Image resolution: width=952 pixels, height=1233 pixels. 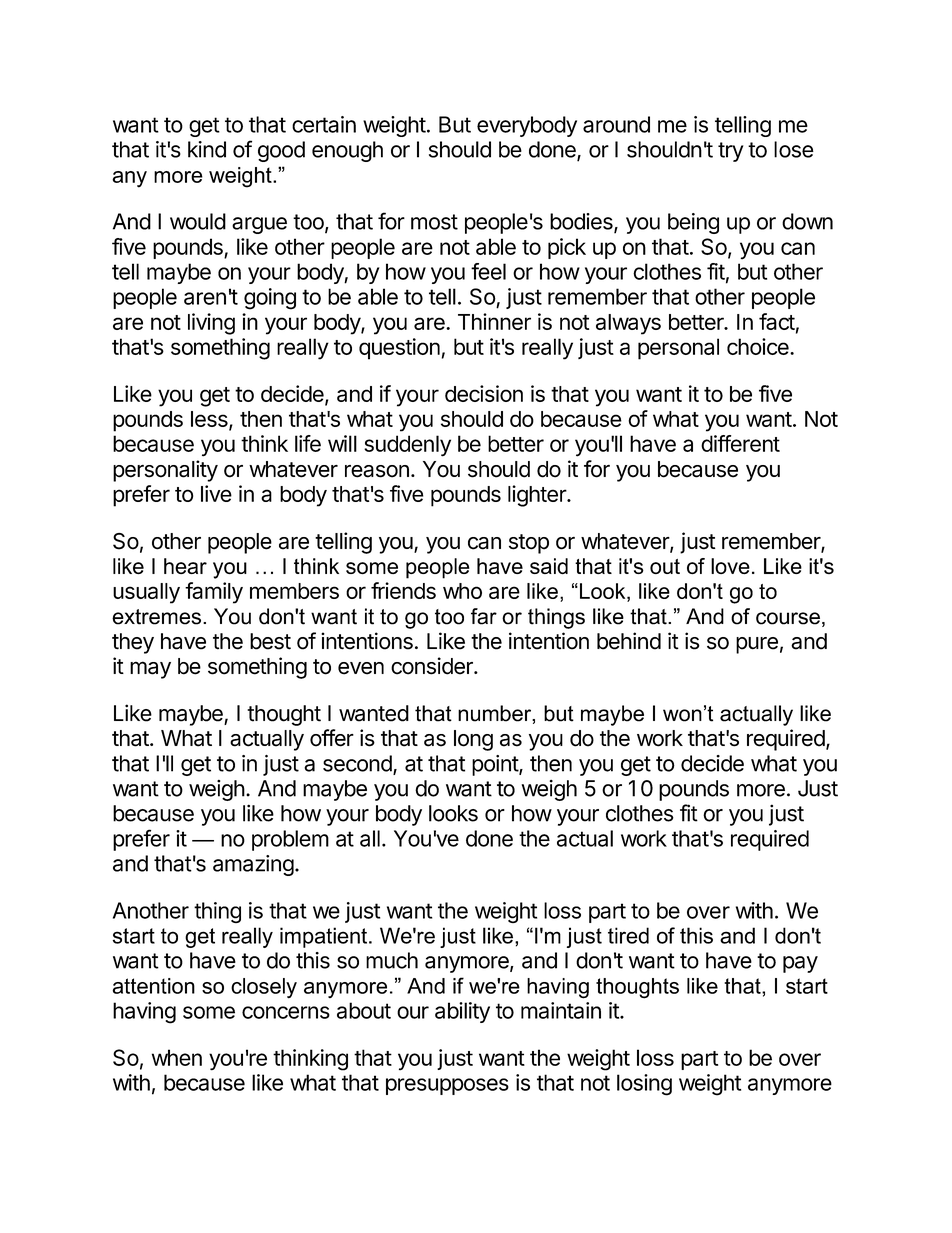 What do you see at coordinates (434, 222) in the screenshot?
I see `most` at bounding box center [434, 222].
